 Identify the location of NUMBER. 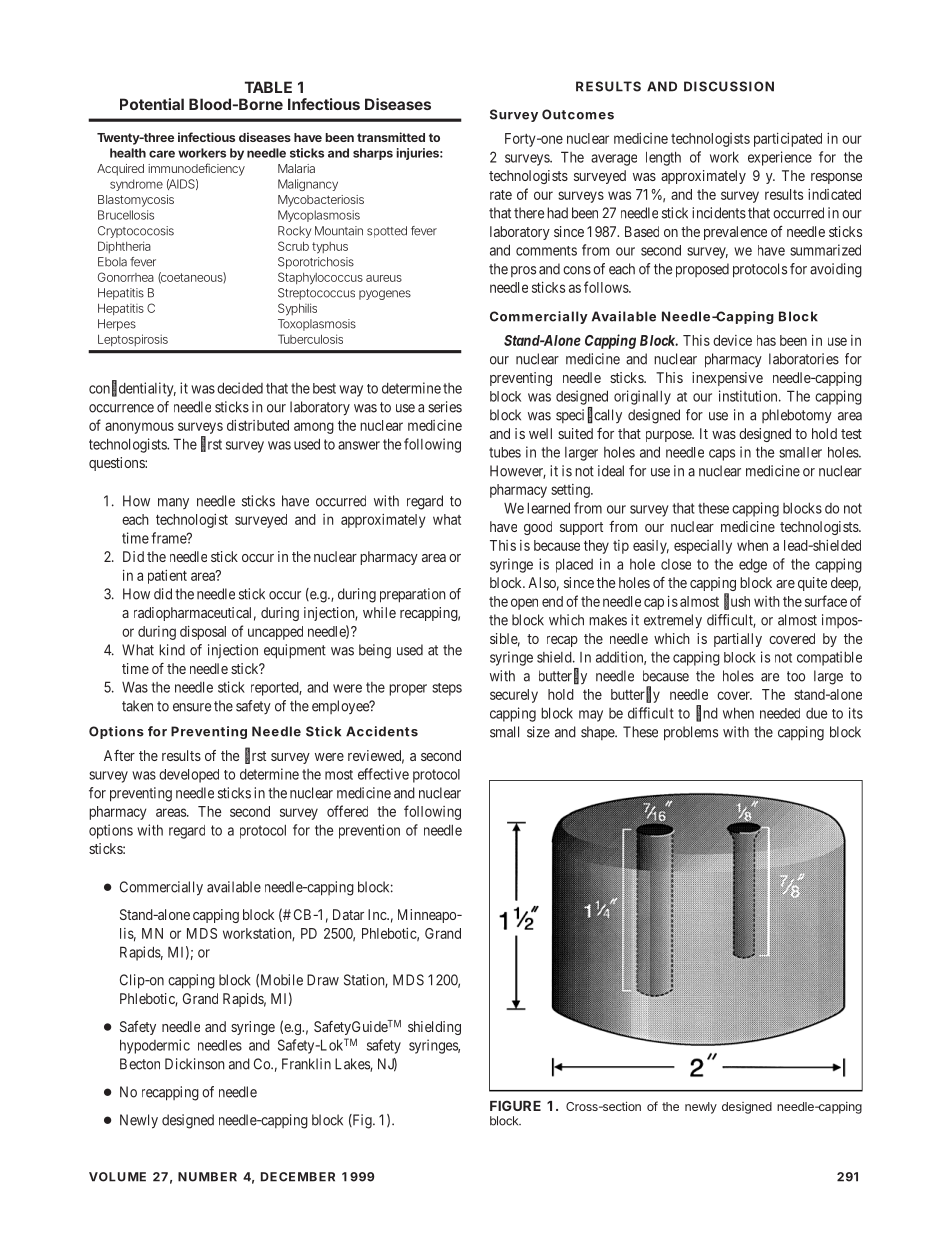
(207, 1177).
